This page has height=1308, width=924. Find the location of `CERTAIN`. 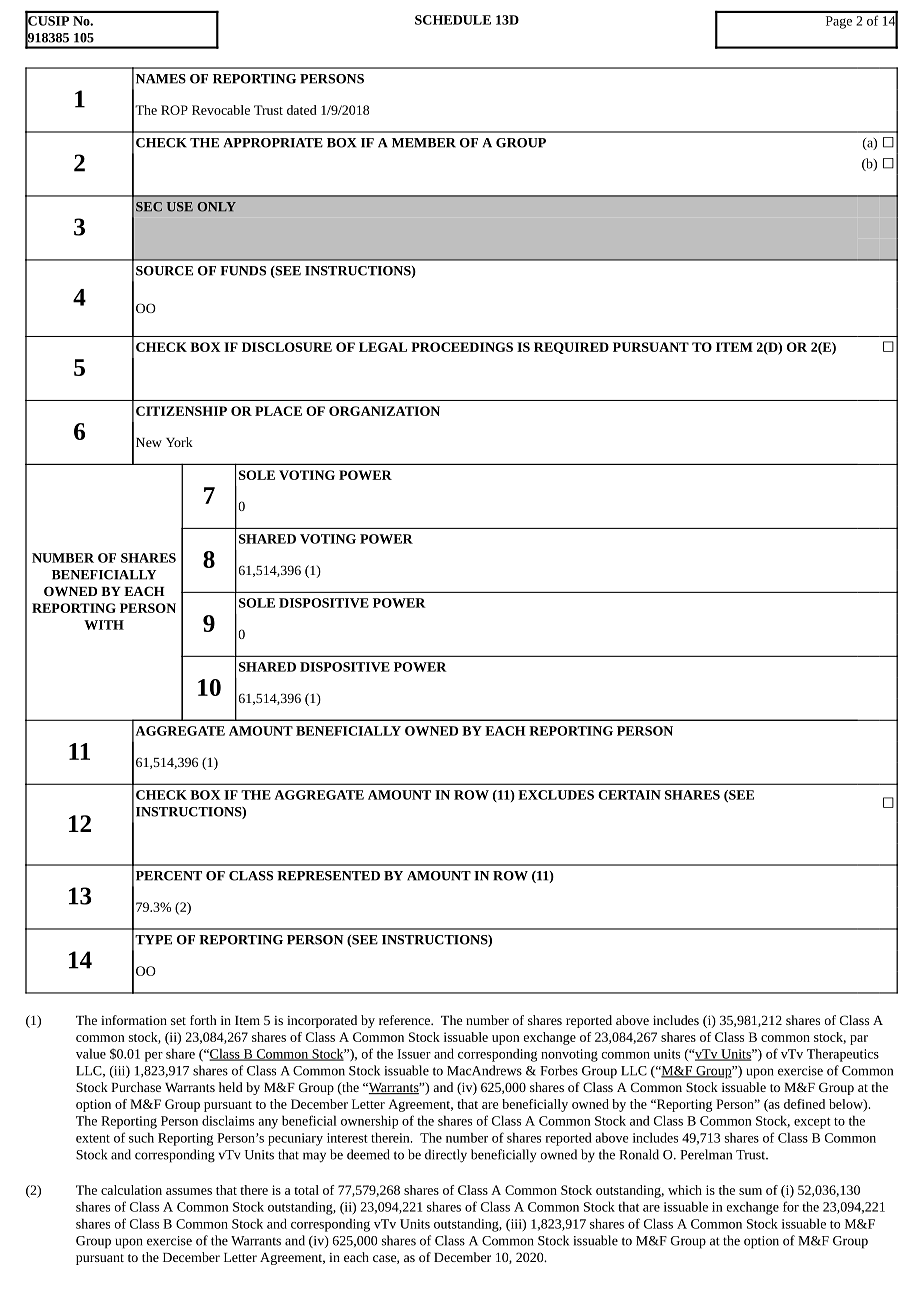

CERTAIN is located at coordinates (629, 795).
